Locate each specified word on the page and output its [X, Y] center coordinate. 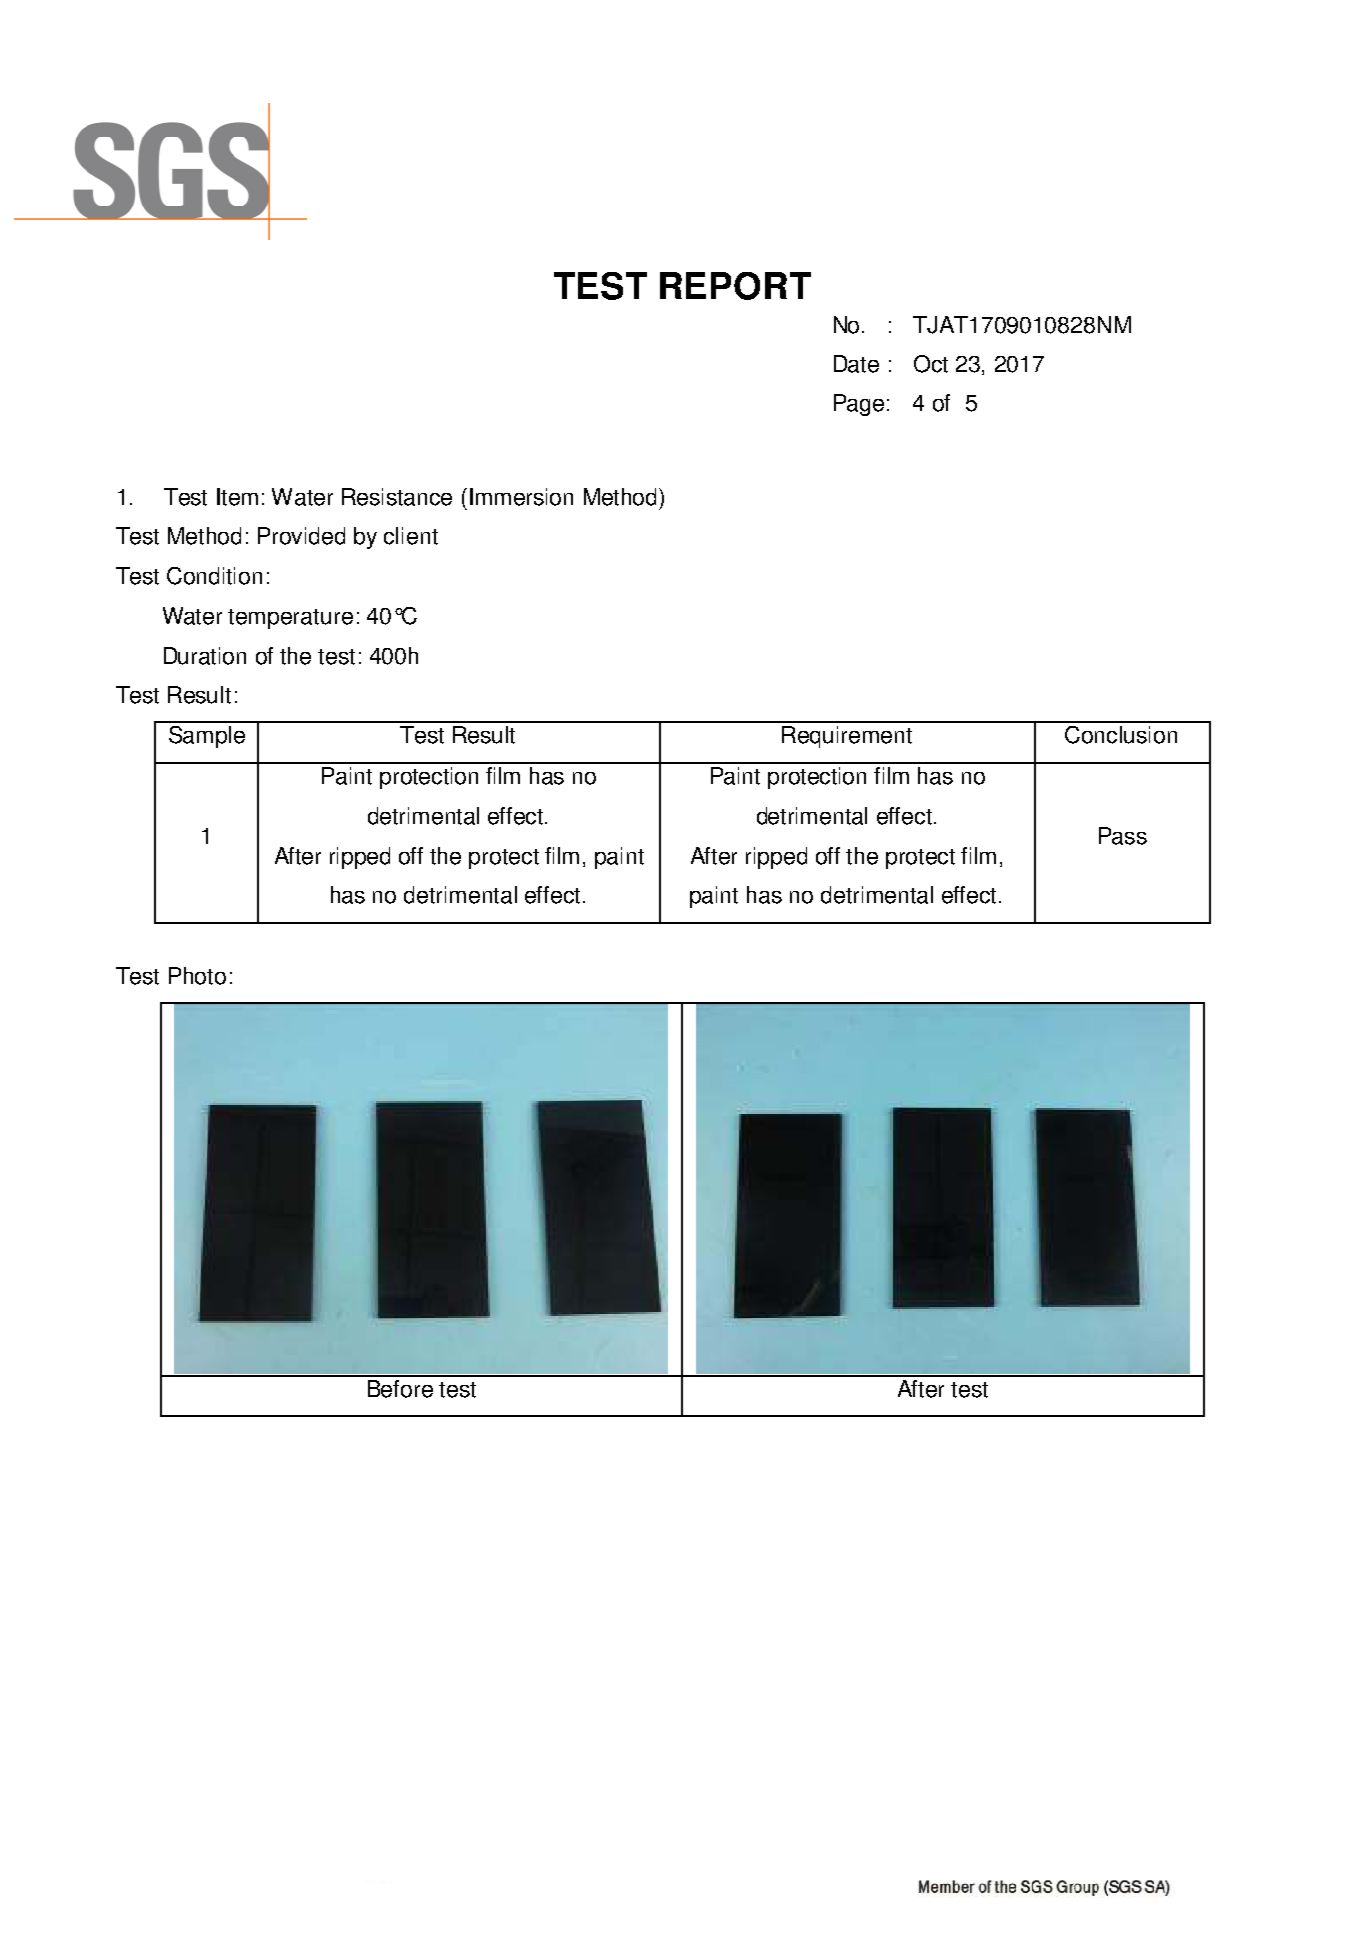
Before [400, 1389]
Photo [197, 976]
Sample [207, 737]
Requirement [847, 737]
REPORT [735, 286]
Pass [1123, 836]
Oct [931, 364]
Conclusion [1121, 735]
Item [237, 497]
